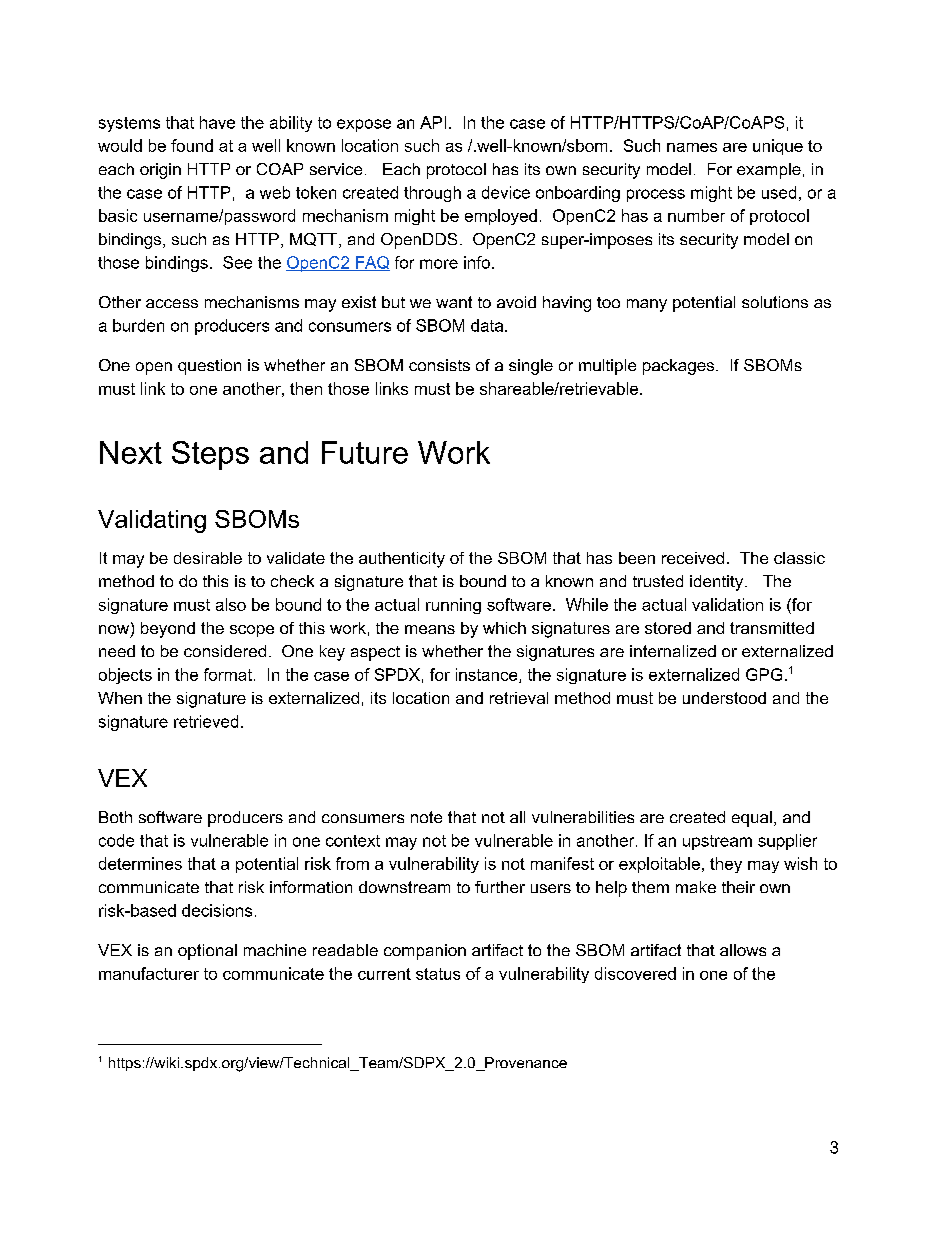 This screenshot has width=952, height=1233. I want to click on retrieved, so click(206, 721).
